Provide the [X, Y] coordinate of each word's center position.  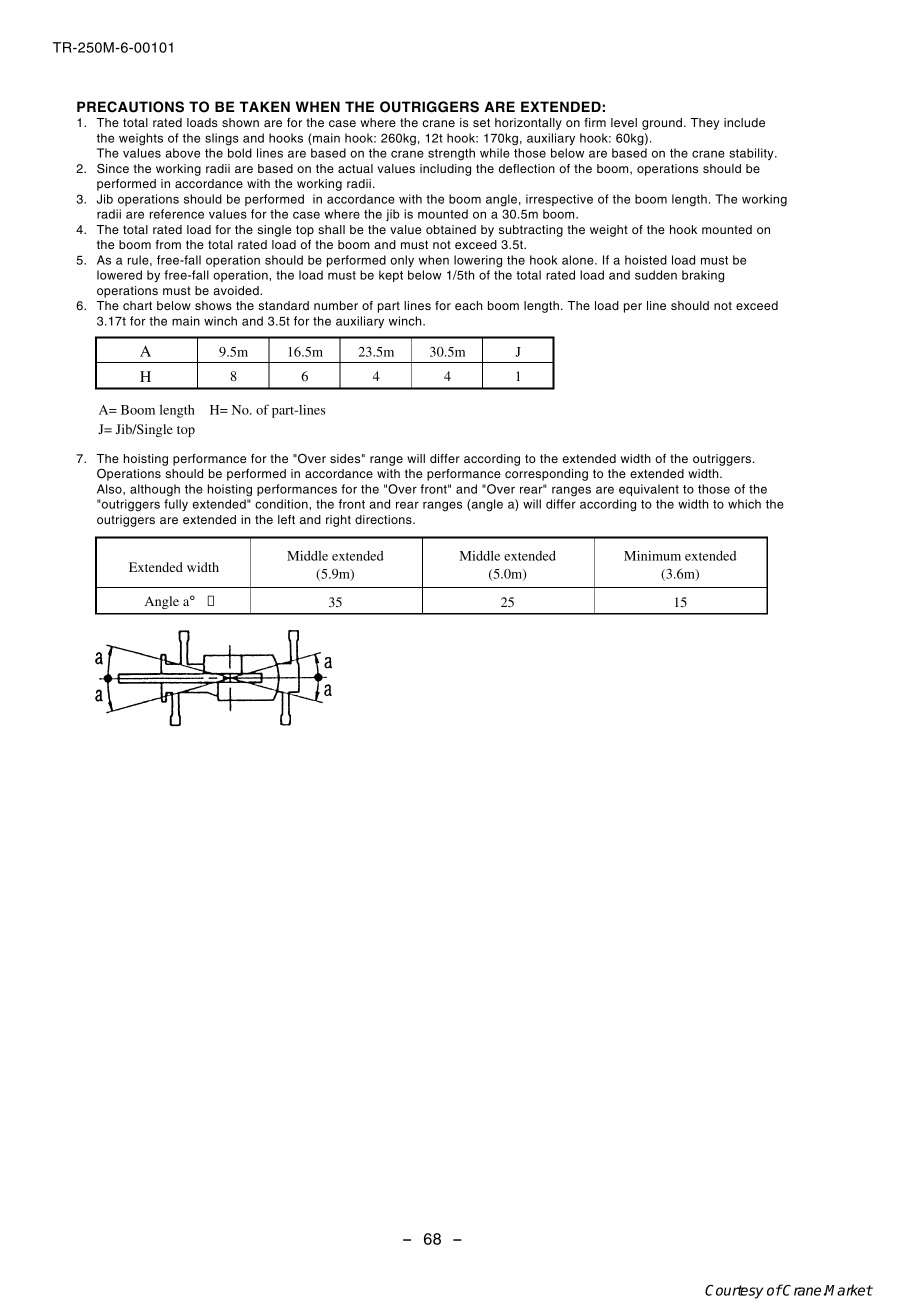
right [338, 521]
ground [662, 124]
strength [451, 154]
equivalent [649, 490]
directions [384, 519]
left [286, 519]
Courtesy [734, 1292]
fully [176, 505]
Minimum [652, 555]
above [182, 153]
